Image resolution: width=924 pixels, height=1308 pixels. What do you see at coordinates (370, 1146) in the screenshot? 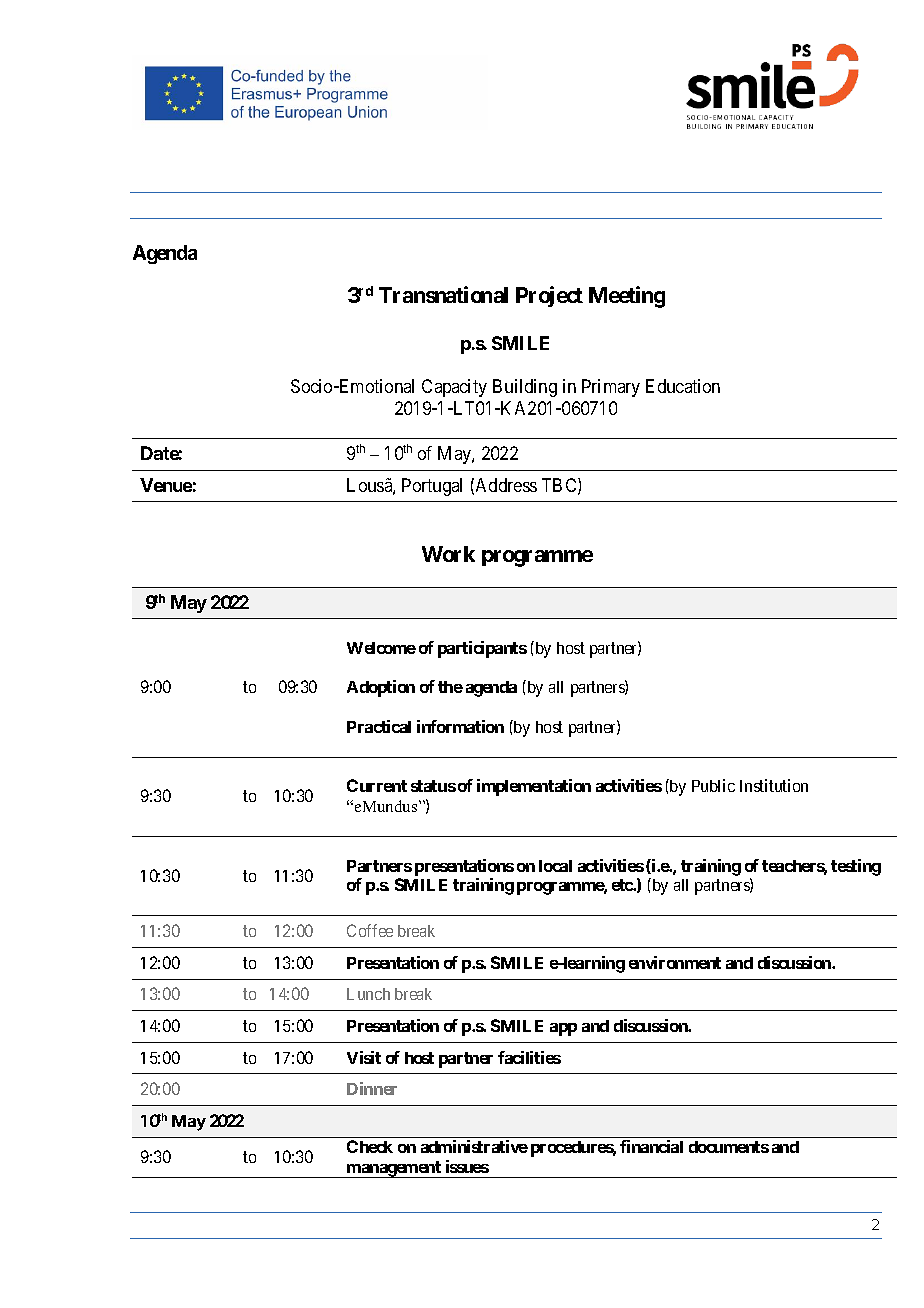
I see `Check` at bounding box center [370, 1146].
